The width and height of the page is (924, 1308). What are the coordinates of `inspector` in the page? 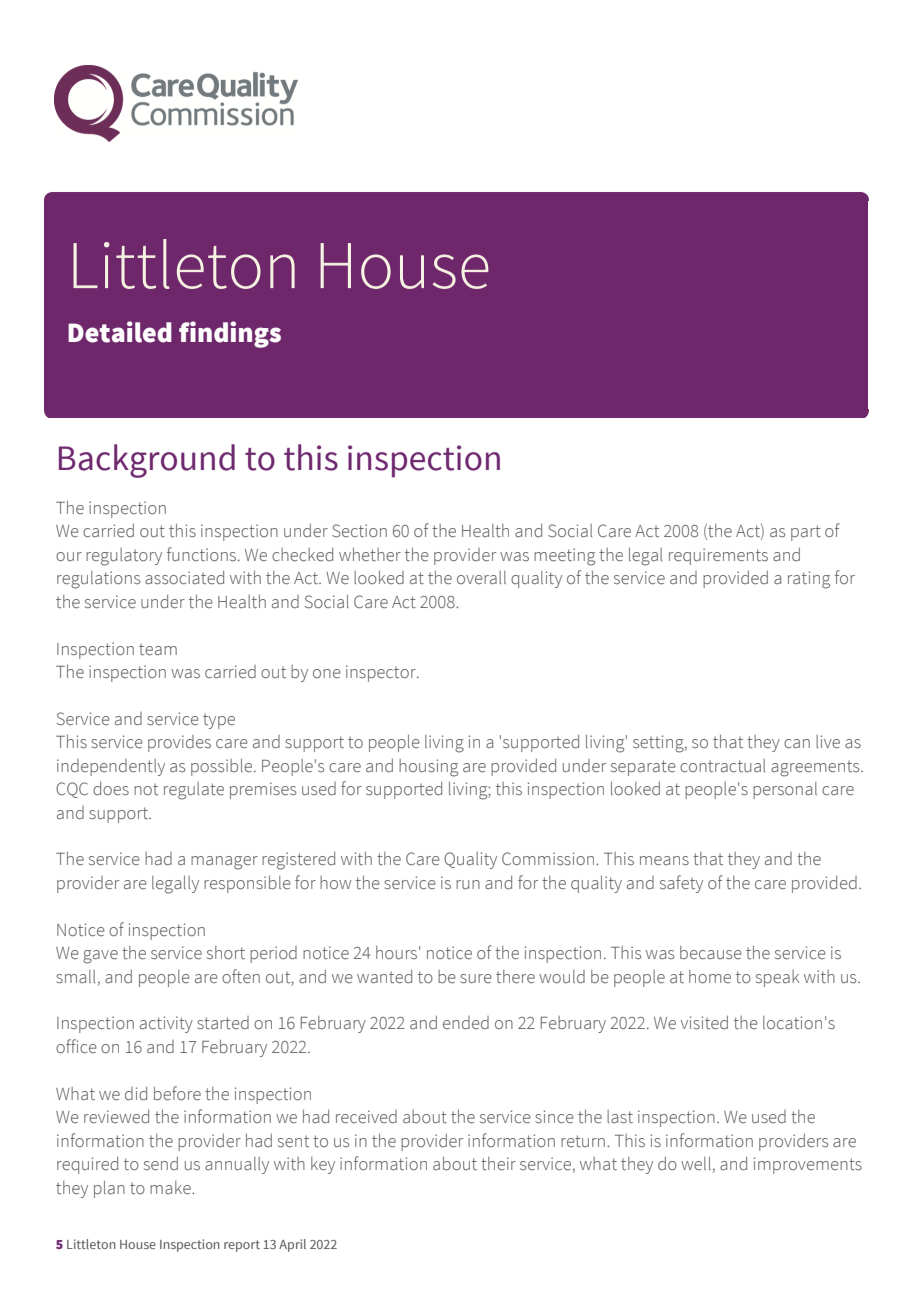 It's located at (382, 673).
